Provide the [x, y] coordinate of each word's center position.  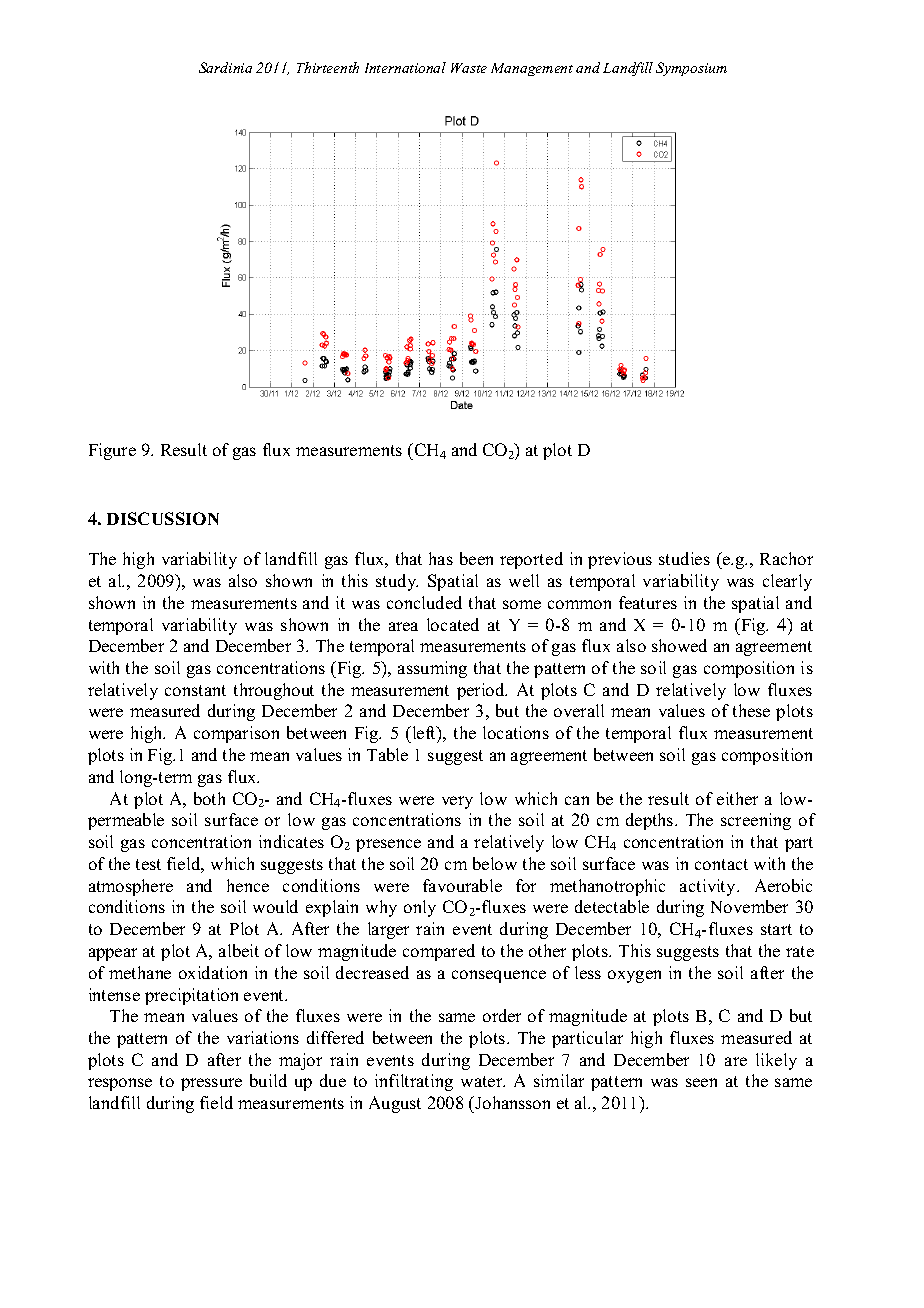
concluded [424, 602]
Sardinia [225, 67]
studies [684, 558]
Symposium [691, 69]
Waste [469, 68]
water [483, 1081]
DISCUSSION [163, 518]
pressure [211, 1084]
